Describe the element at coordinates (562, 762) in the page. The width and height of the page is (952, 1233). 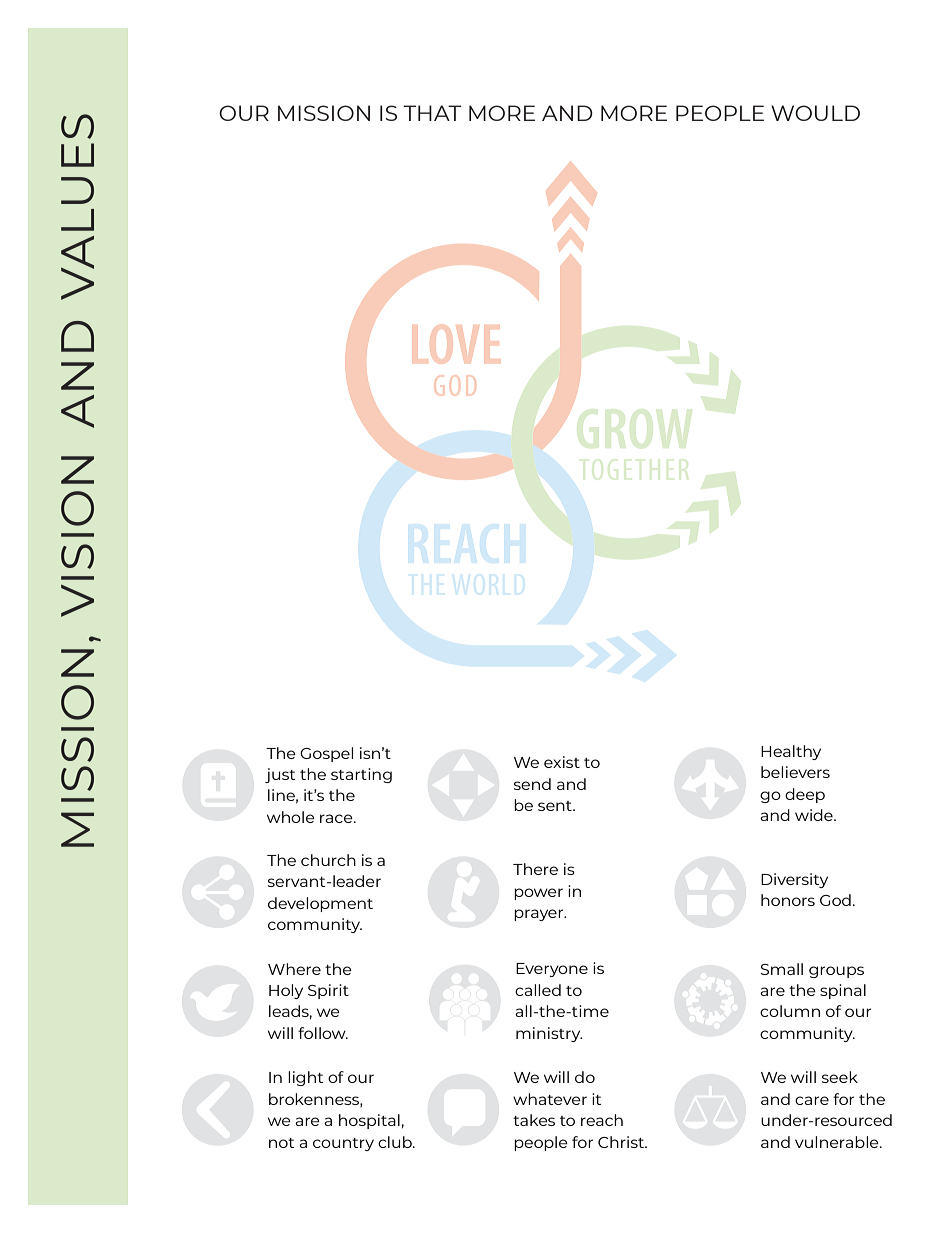
I see `exist` at that location.
